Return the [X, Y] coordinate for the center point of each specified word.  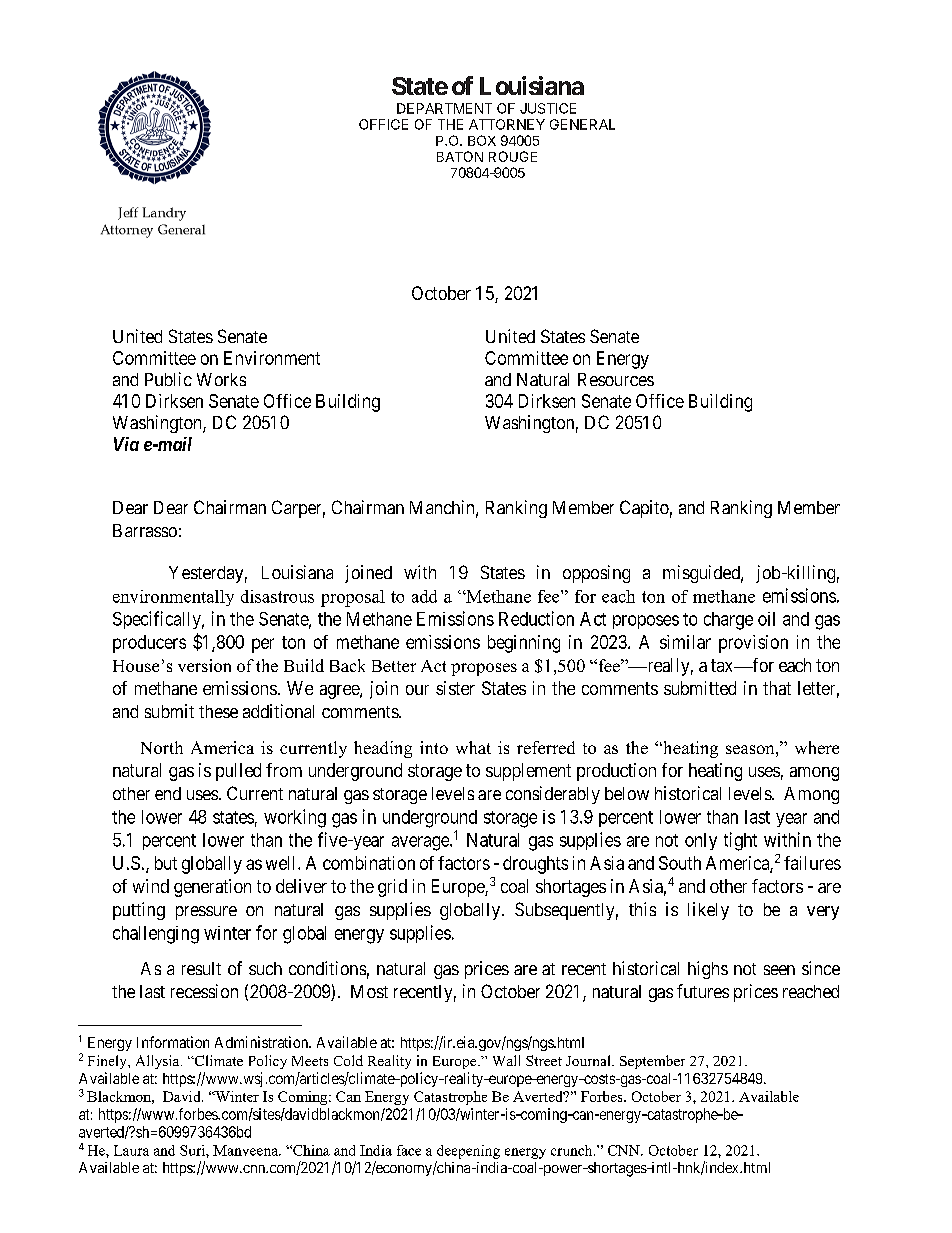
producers [149, 644]
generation [212, 888]
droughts [535, 865]
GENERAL [582, 124]
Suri [193, 1150]
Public [168, 379]
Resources [616, 379]
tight [740, 841]
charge [728, 621]
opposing [596, 574]
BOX [482, 140]
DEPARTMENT [444, 108]
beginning [524, 644]
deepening [468, 1152]
